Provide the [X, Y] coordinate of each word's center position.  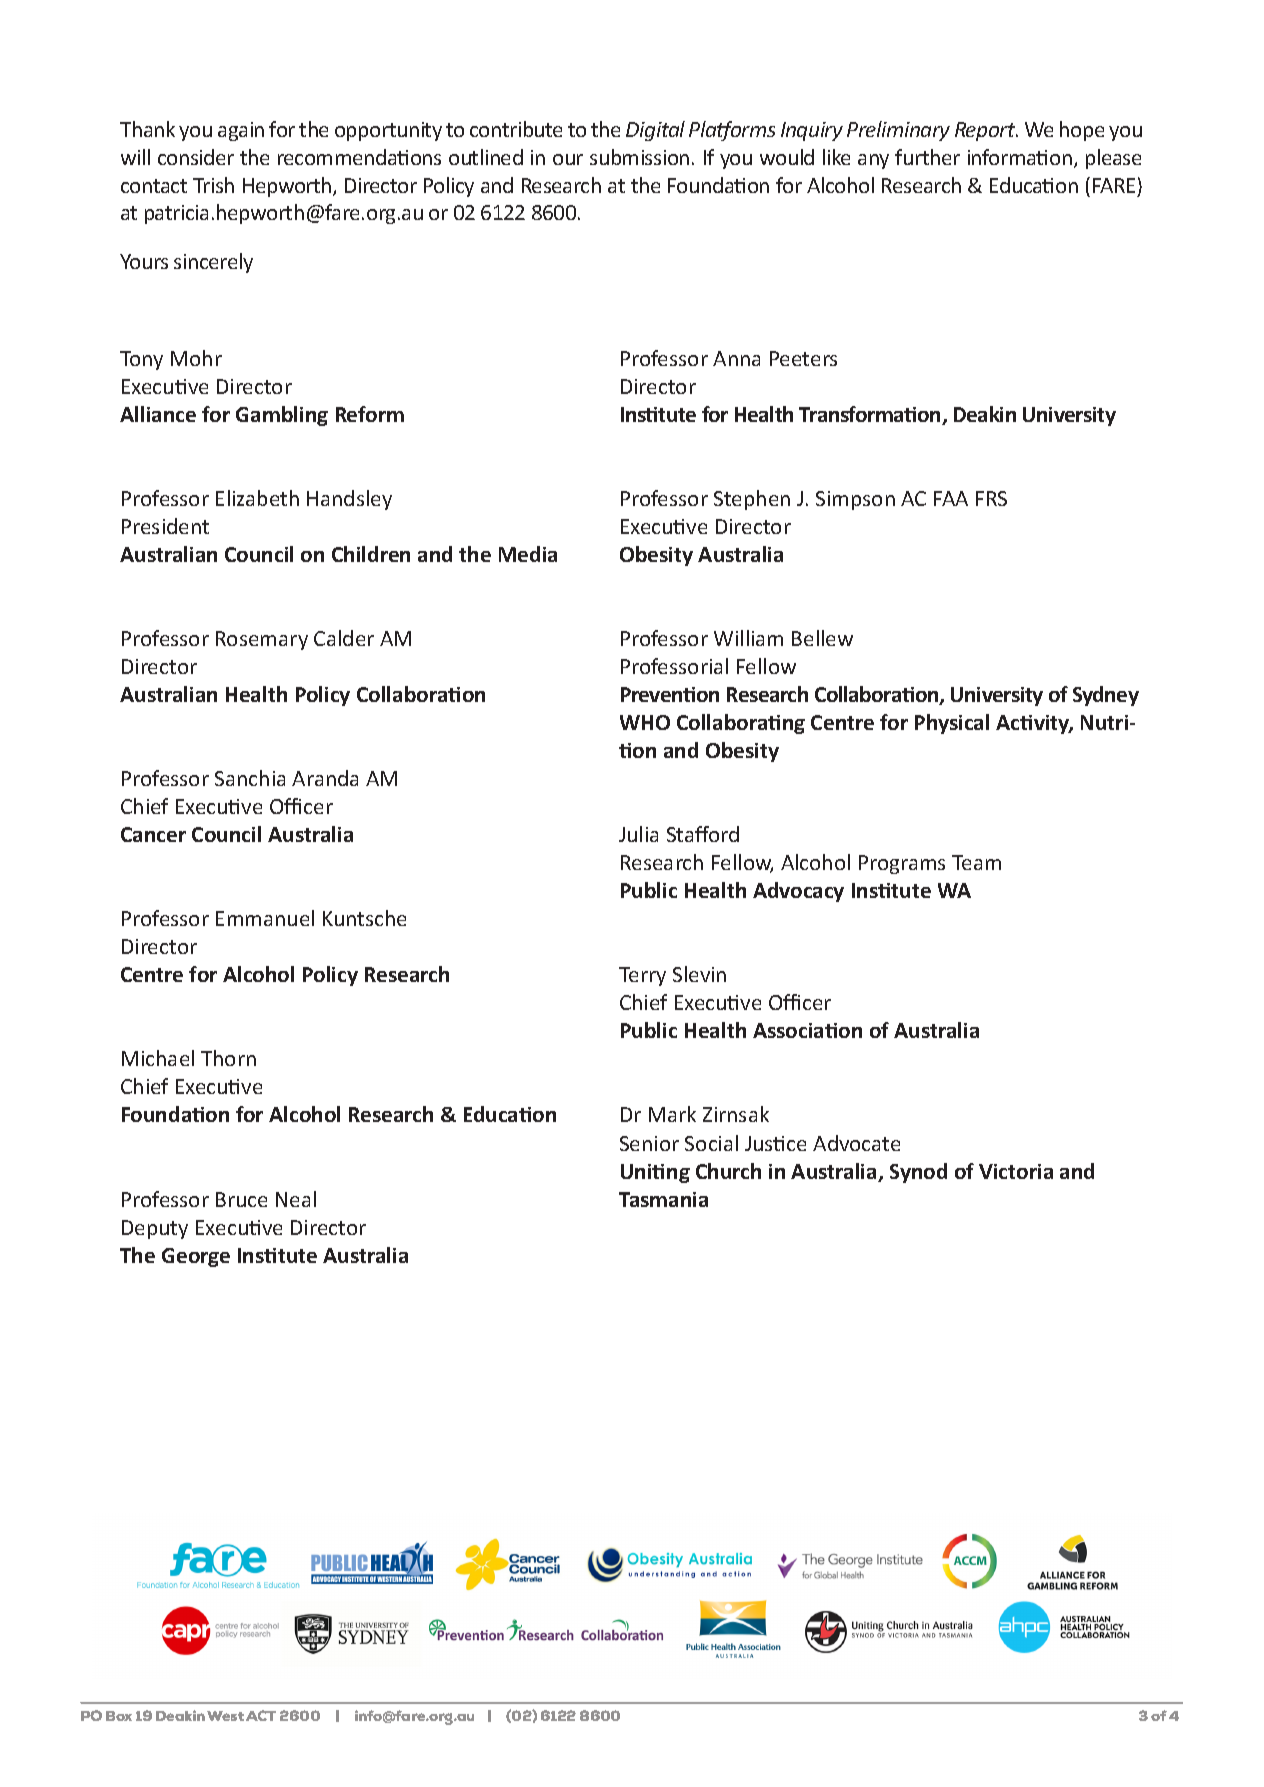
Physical [952, 724]
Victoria [1016, 1171]
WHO [645, 722]
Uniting [655, 1173]
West [225, 1716]
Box [119, 1716]
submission [639, 157]
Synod [918, 1173]
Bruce [241, 1199]
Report [986, 131]
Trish [213, 185]
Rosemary [262, 640]
